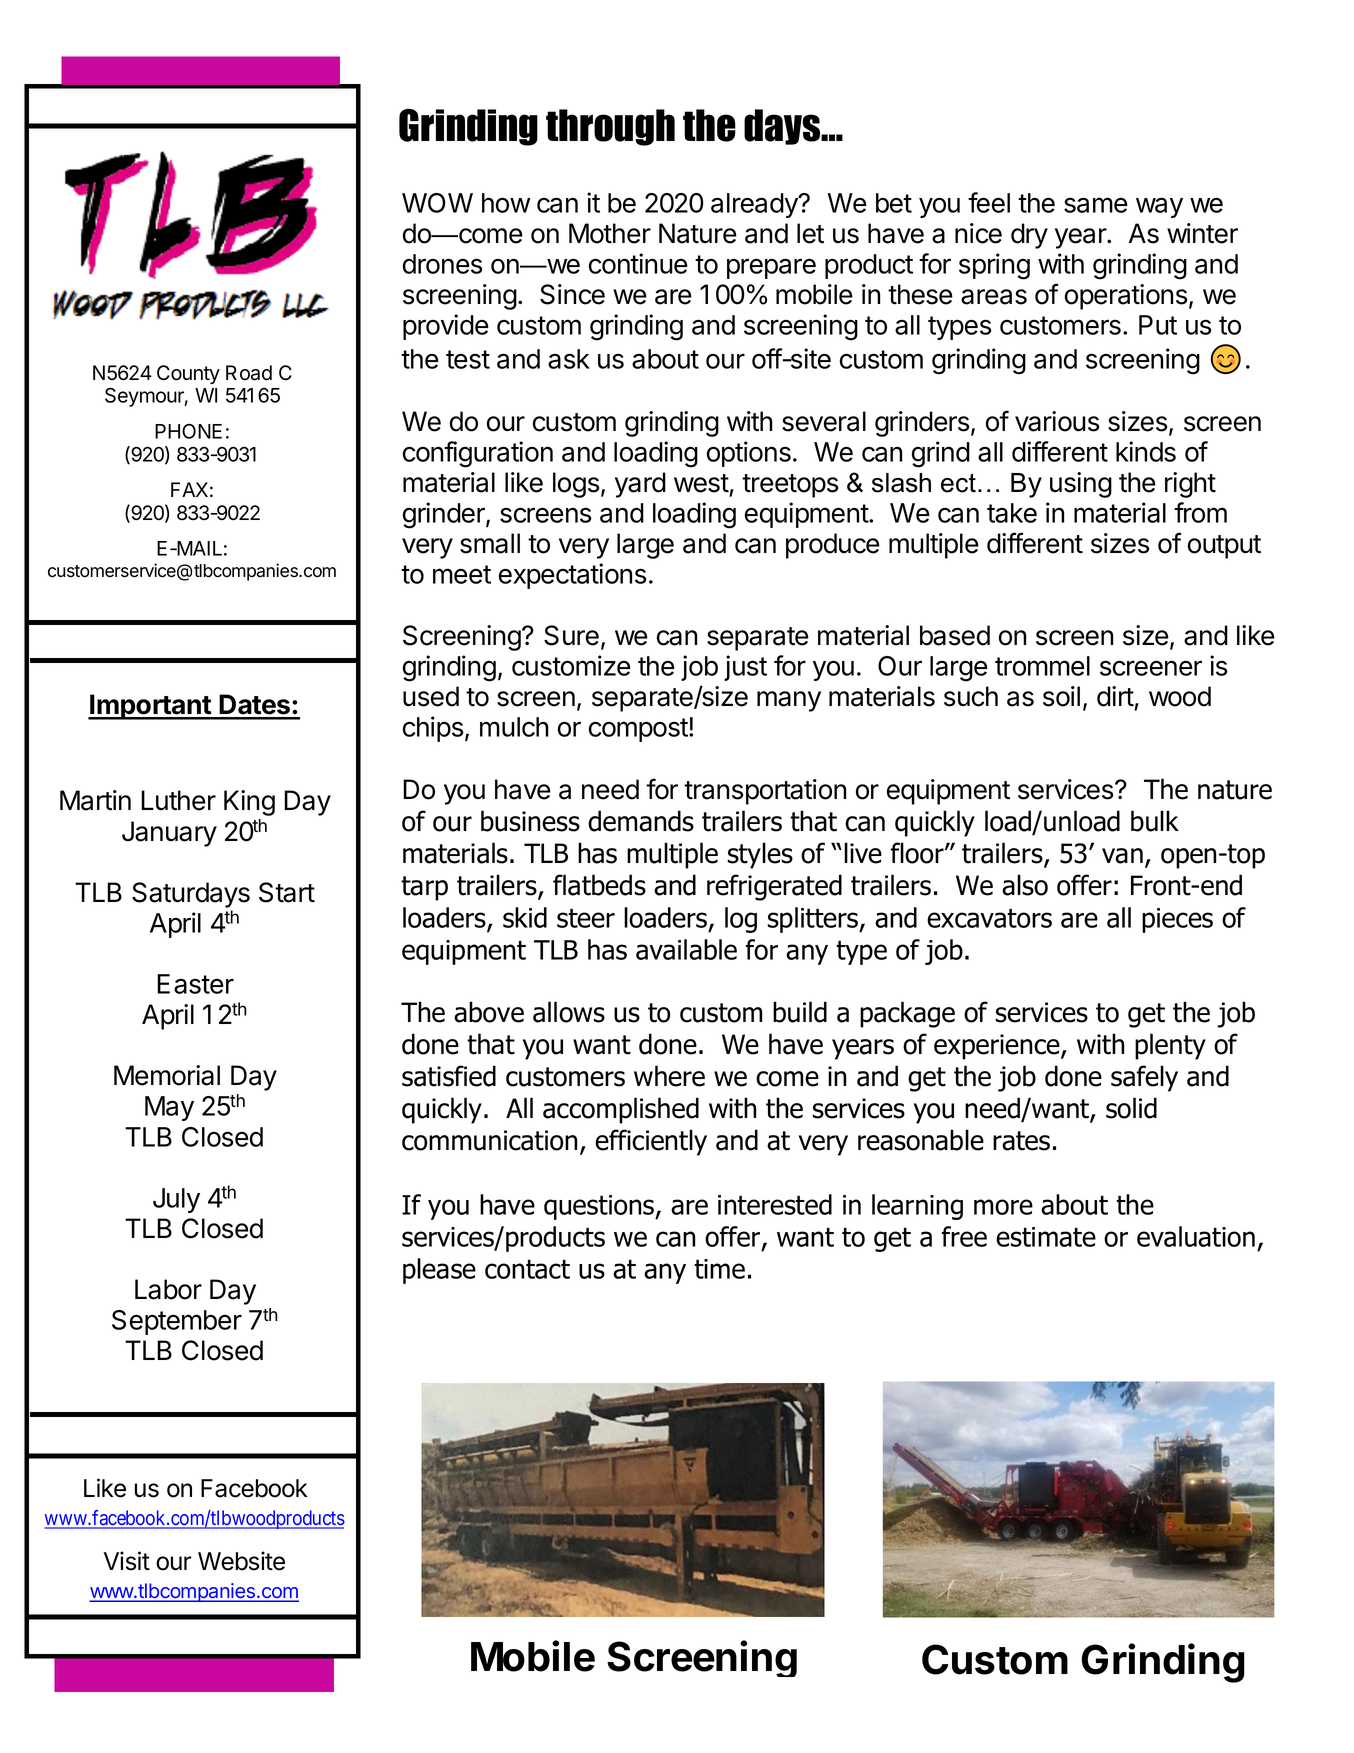  What do you see at coordinates (437, 203) in the screenshot?
I see `WOW` at bounding box center [437, 203].
